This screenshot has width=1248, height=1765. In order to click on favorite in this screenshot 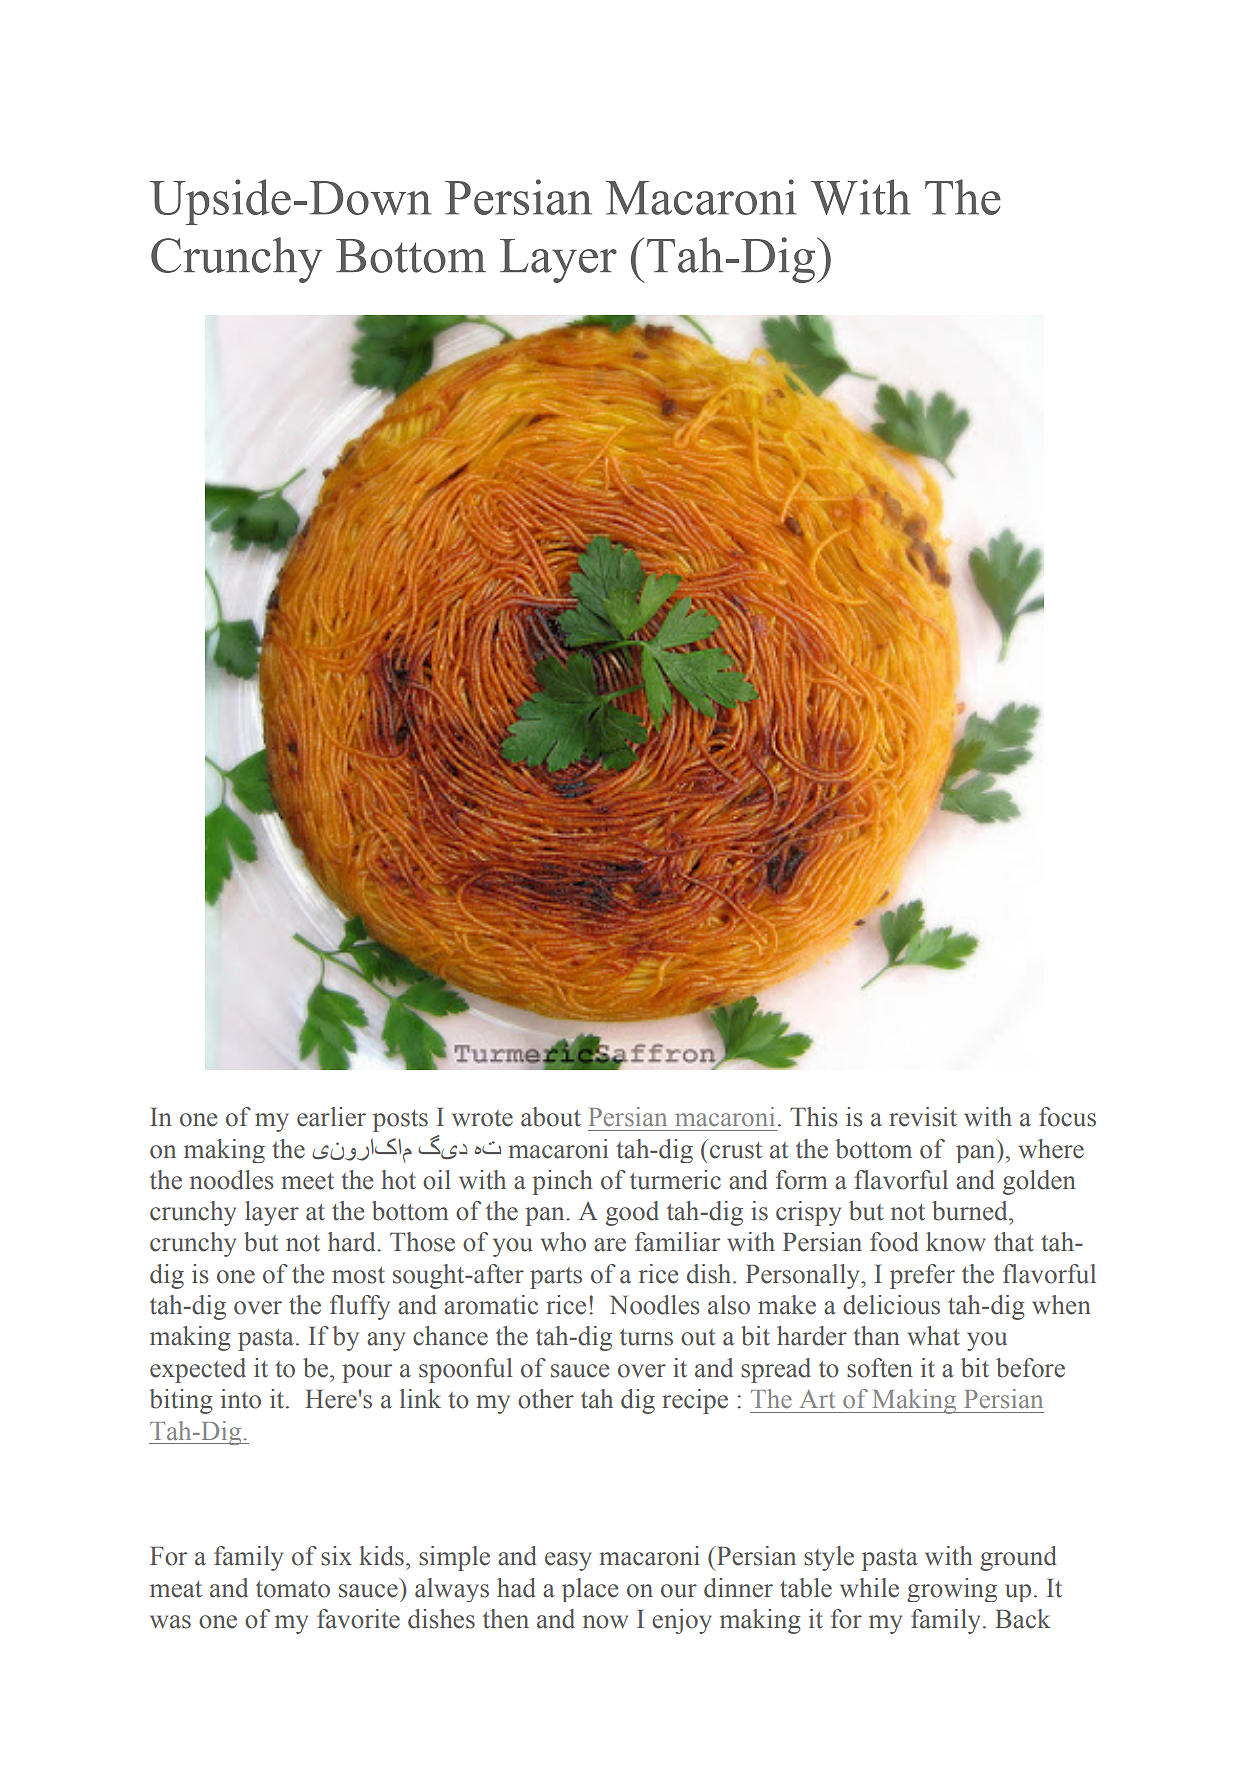, I will do `click(358, 1619)`.
